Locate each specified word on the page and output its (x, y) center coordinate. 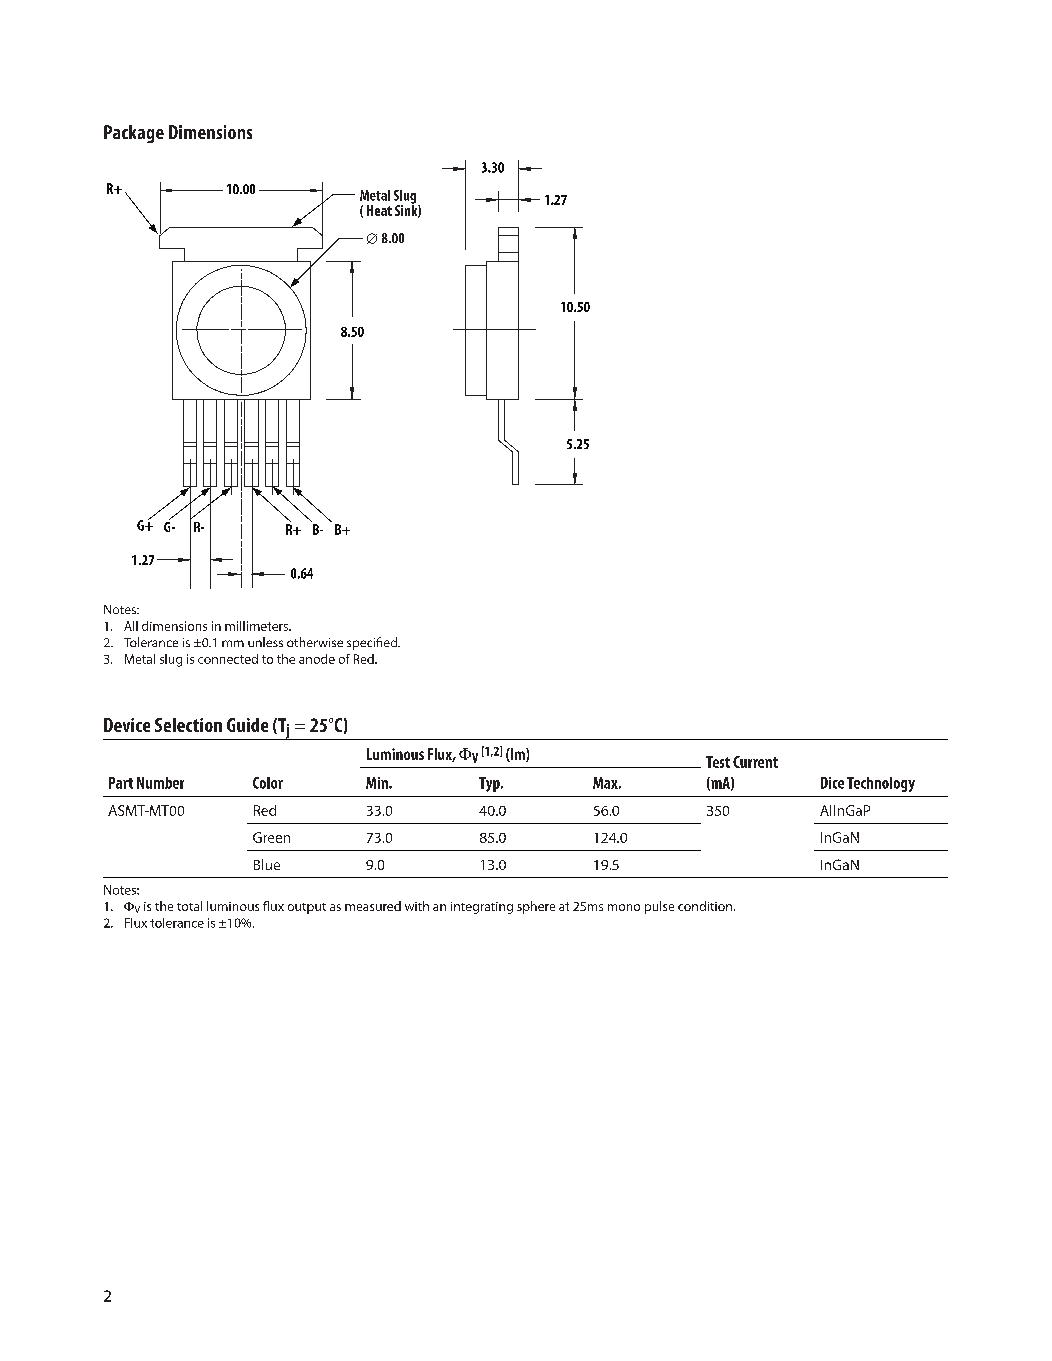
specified (373, 643)
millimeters (257, 626)
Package (134, 134)
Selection (188, 725)
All (131, 626)
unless (265, 642)
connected (228, 659)
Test (718, 762)
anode (317, 659)
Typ (490, 784)
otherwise (315, 642)
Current (755, 762)
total (189, 906)
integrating (482, 908)
